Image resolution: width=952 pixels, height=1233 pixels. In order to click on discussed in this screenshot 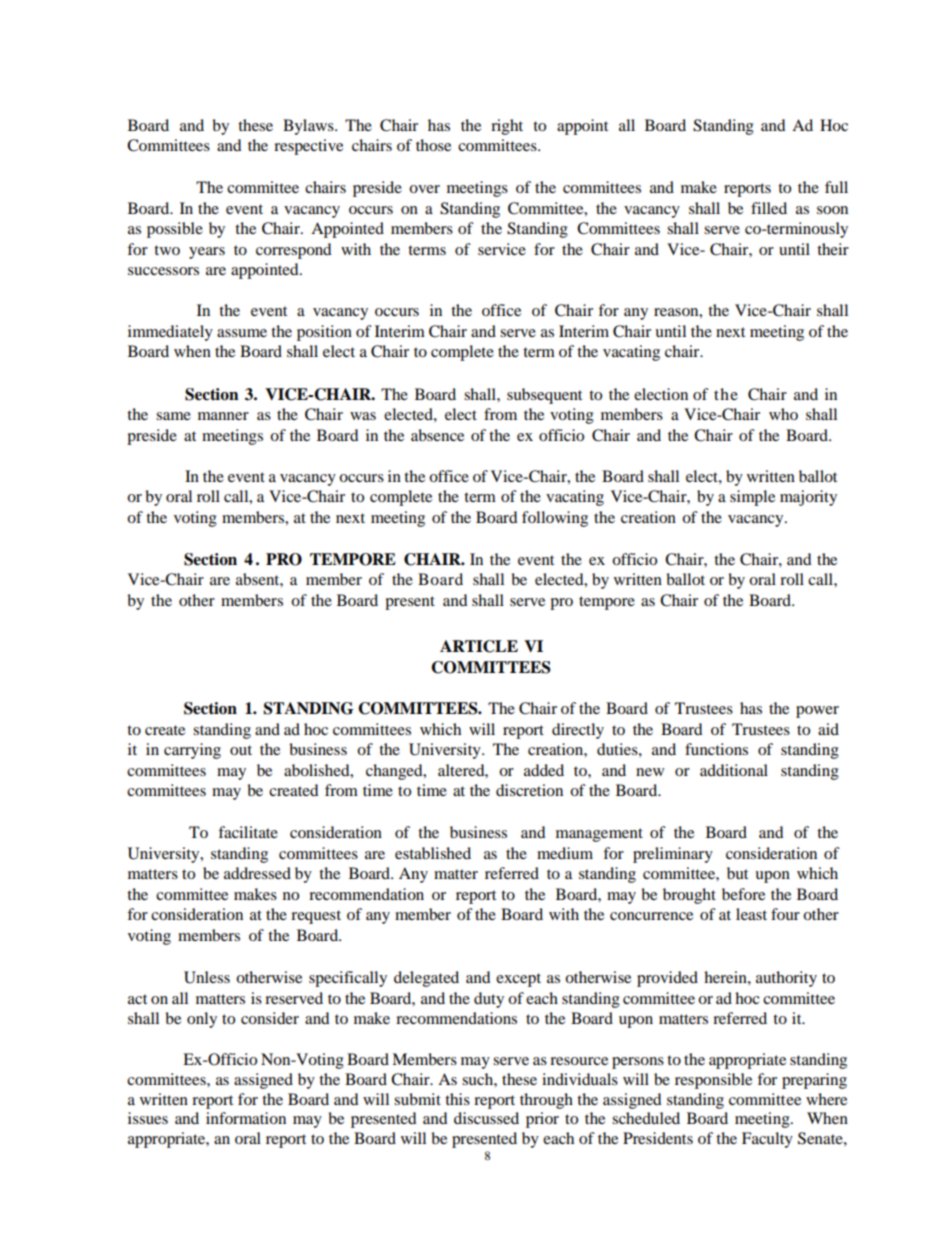, I will do `click(486, 1118)`.
